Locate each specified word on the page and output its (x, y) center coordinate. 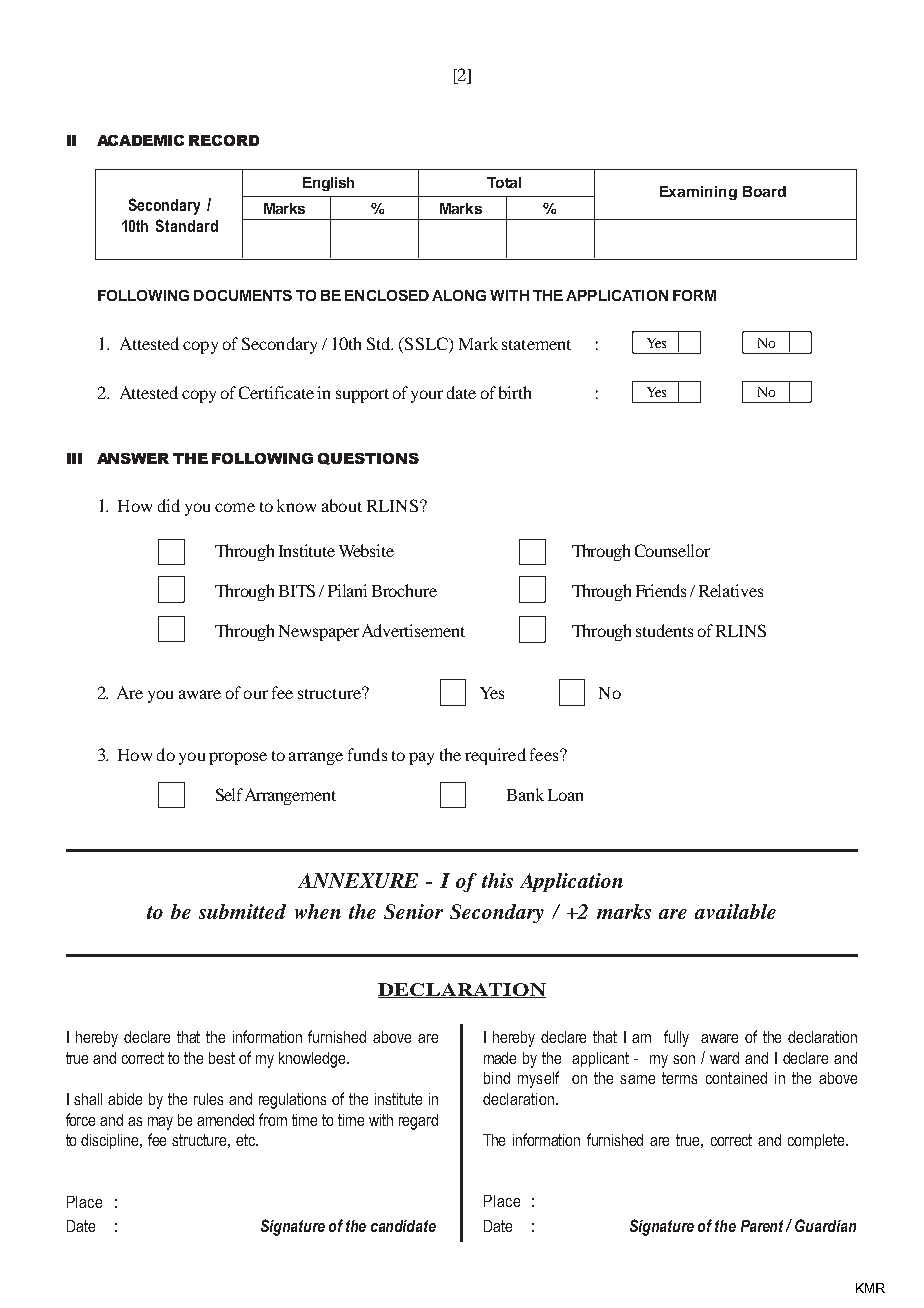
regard (418, 1122)
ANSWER (133, 458)
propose (238, 758)
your (427, 396)
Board (764, 191)
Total (504, 182)
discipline (111, 1141)
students (664, 630)
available (735, 911)
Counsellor (672, 550)
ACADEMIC (140, 140)
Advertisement (413, 630)
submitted (242, 911)
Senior (413, 911)
